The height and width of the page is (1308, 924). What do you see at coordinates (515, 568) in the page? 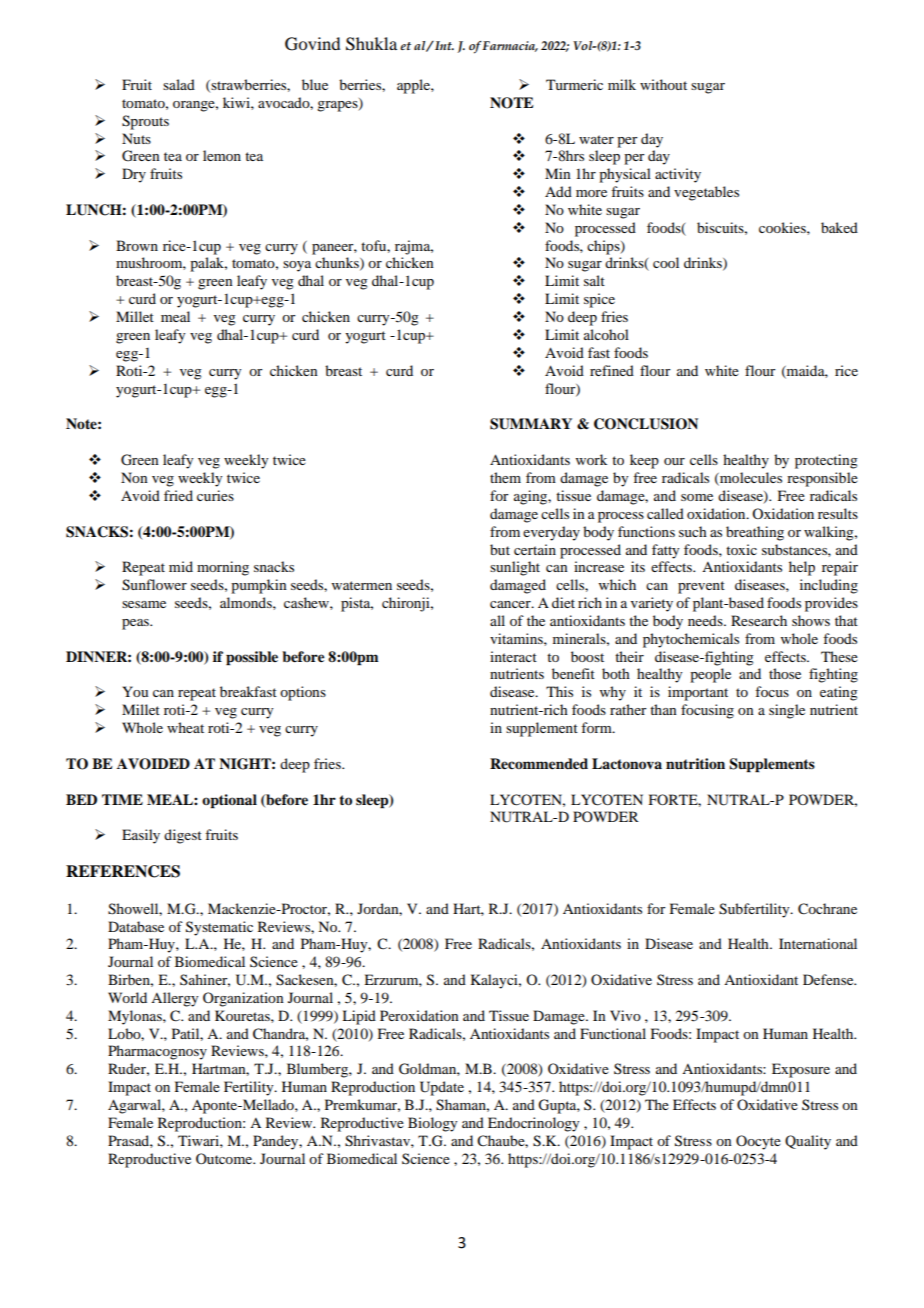
I see `sunlight` at bounding box center [515, 568].
